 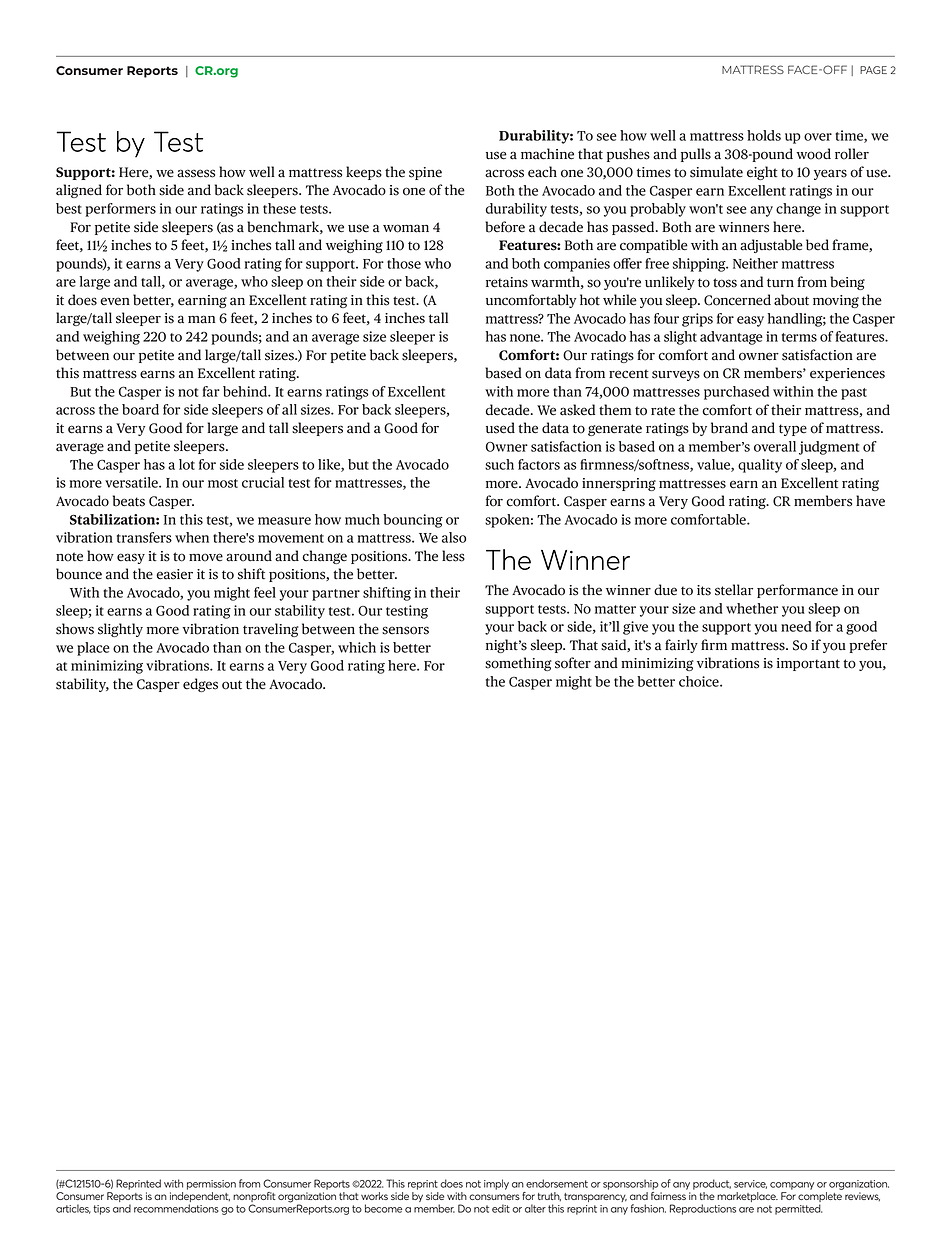 I want to click on independent, so click(x=200, y=1198).
